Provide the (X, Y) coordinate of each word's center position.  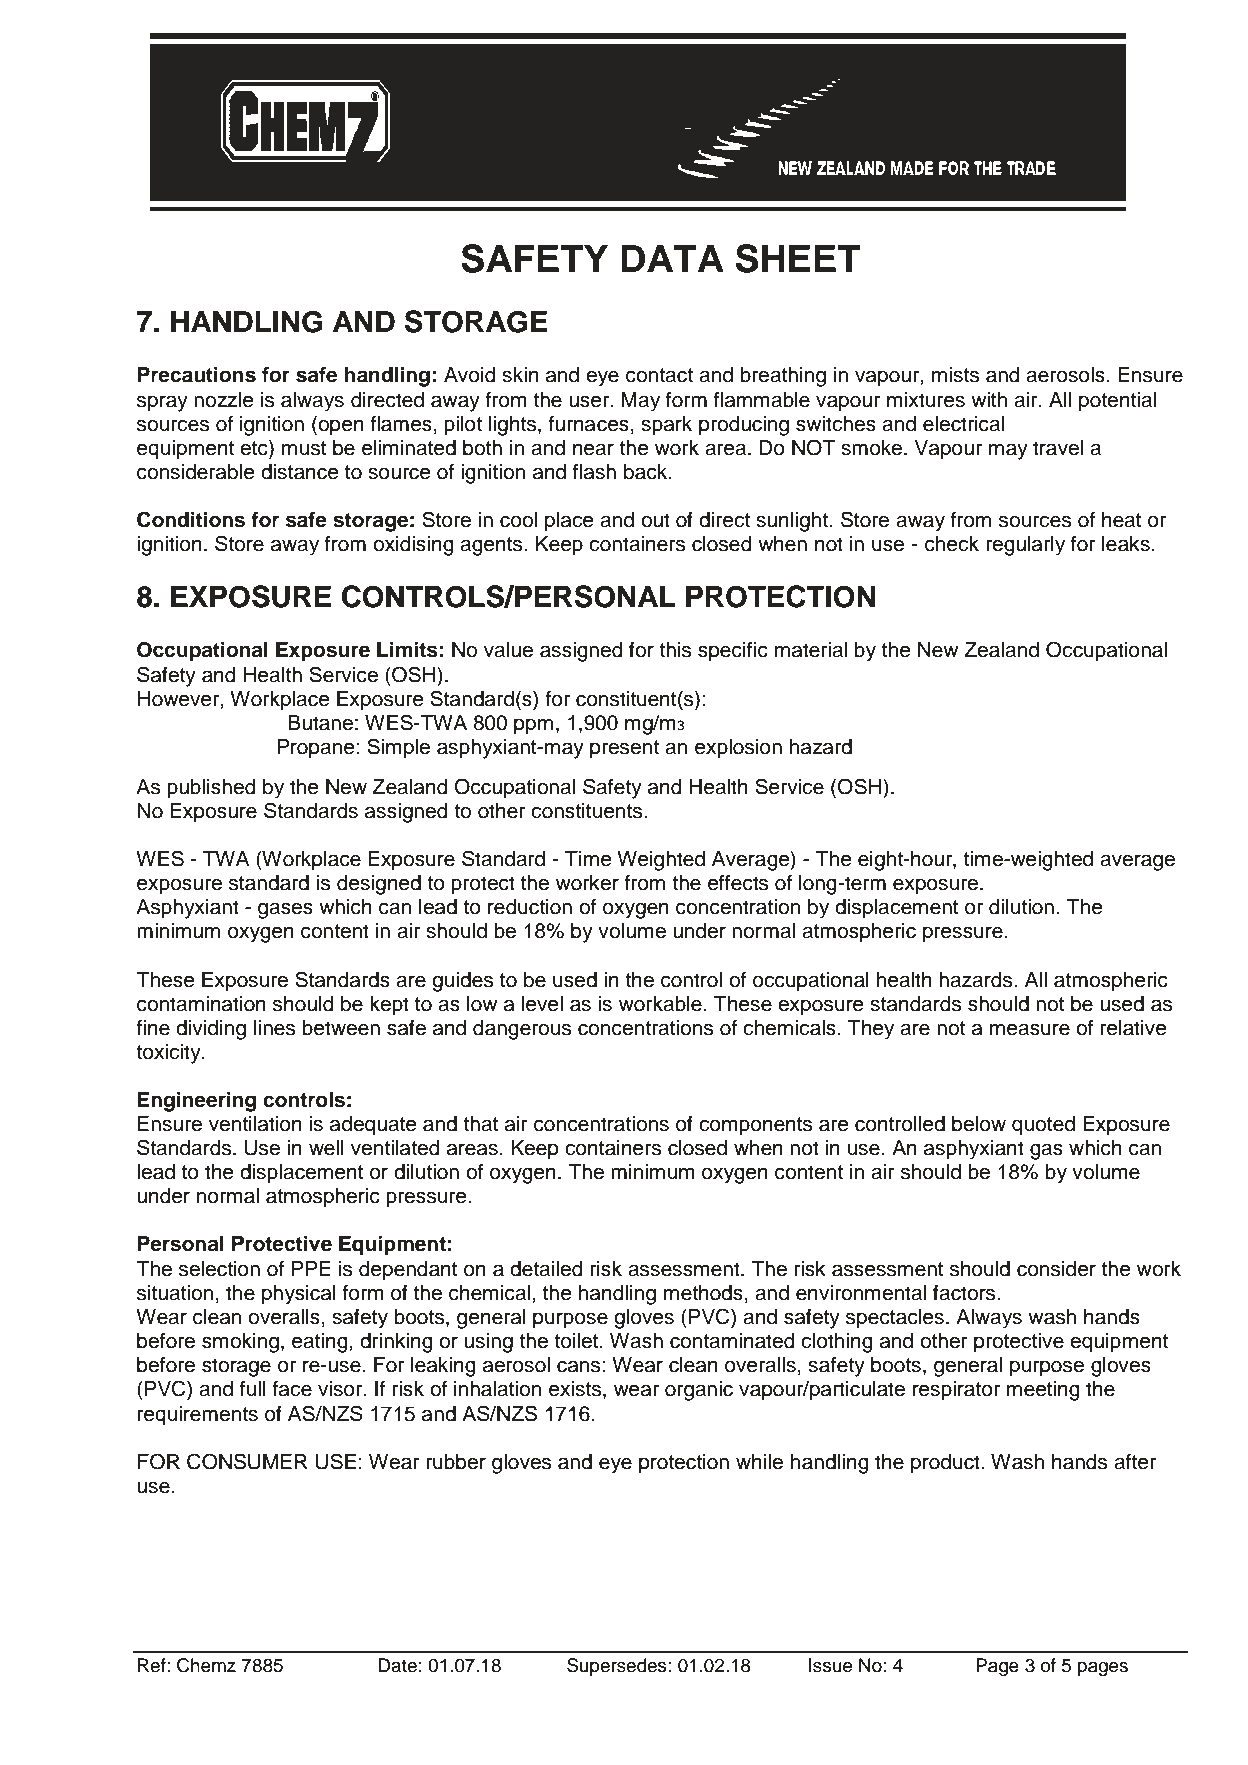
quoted (1043, 1126)
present (624, 749)
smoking (240, 1343)
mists (955, 375)
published (211, 789)
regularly (1025, 546)
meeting (1043, 1391)
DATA (672, 258)
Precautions (196, 375)
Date (397, 1665)
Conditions (191, 519)
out (655, 520)
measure (1030, 1029)
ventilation (255, 1124)
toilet (577, 1341)
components (755, 1126)
